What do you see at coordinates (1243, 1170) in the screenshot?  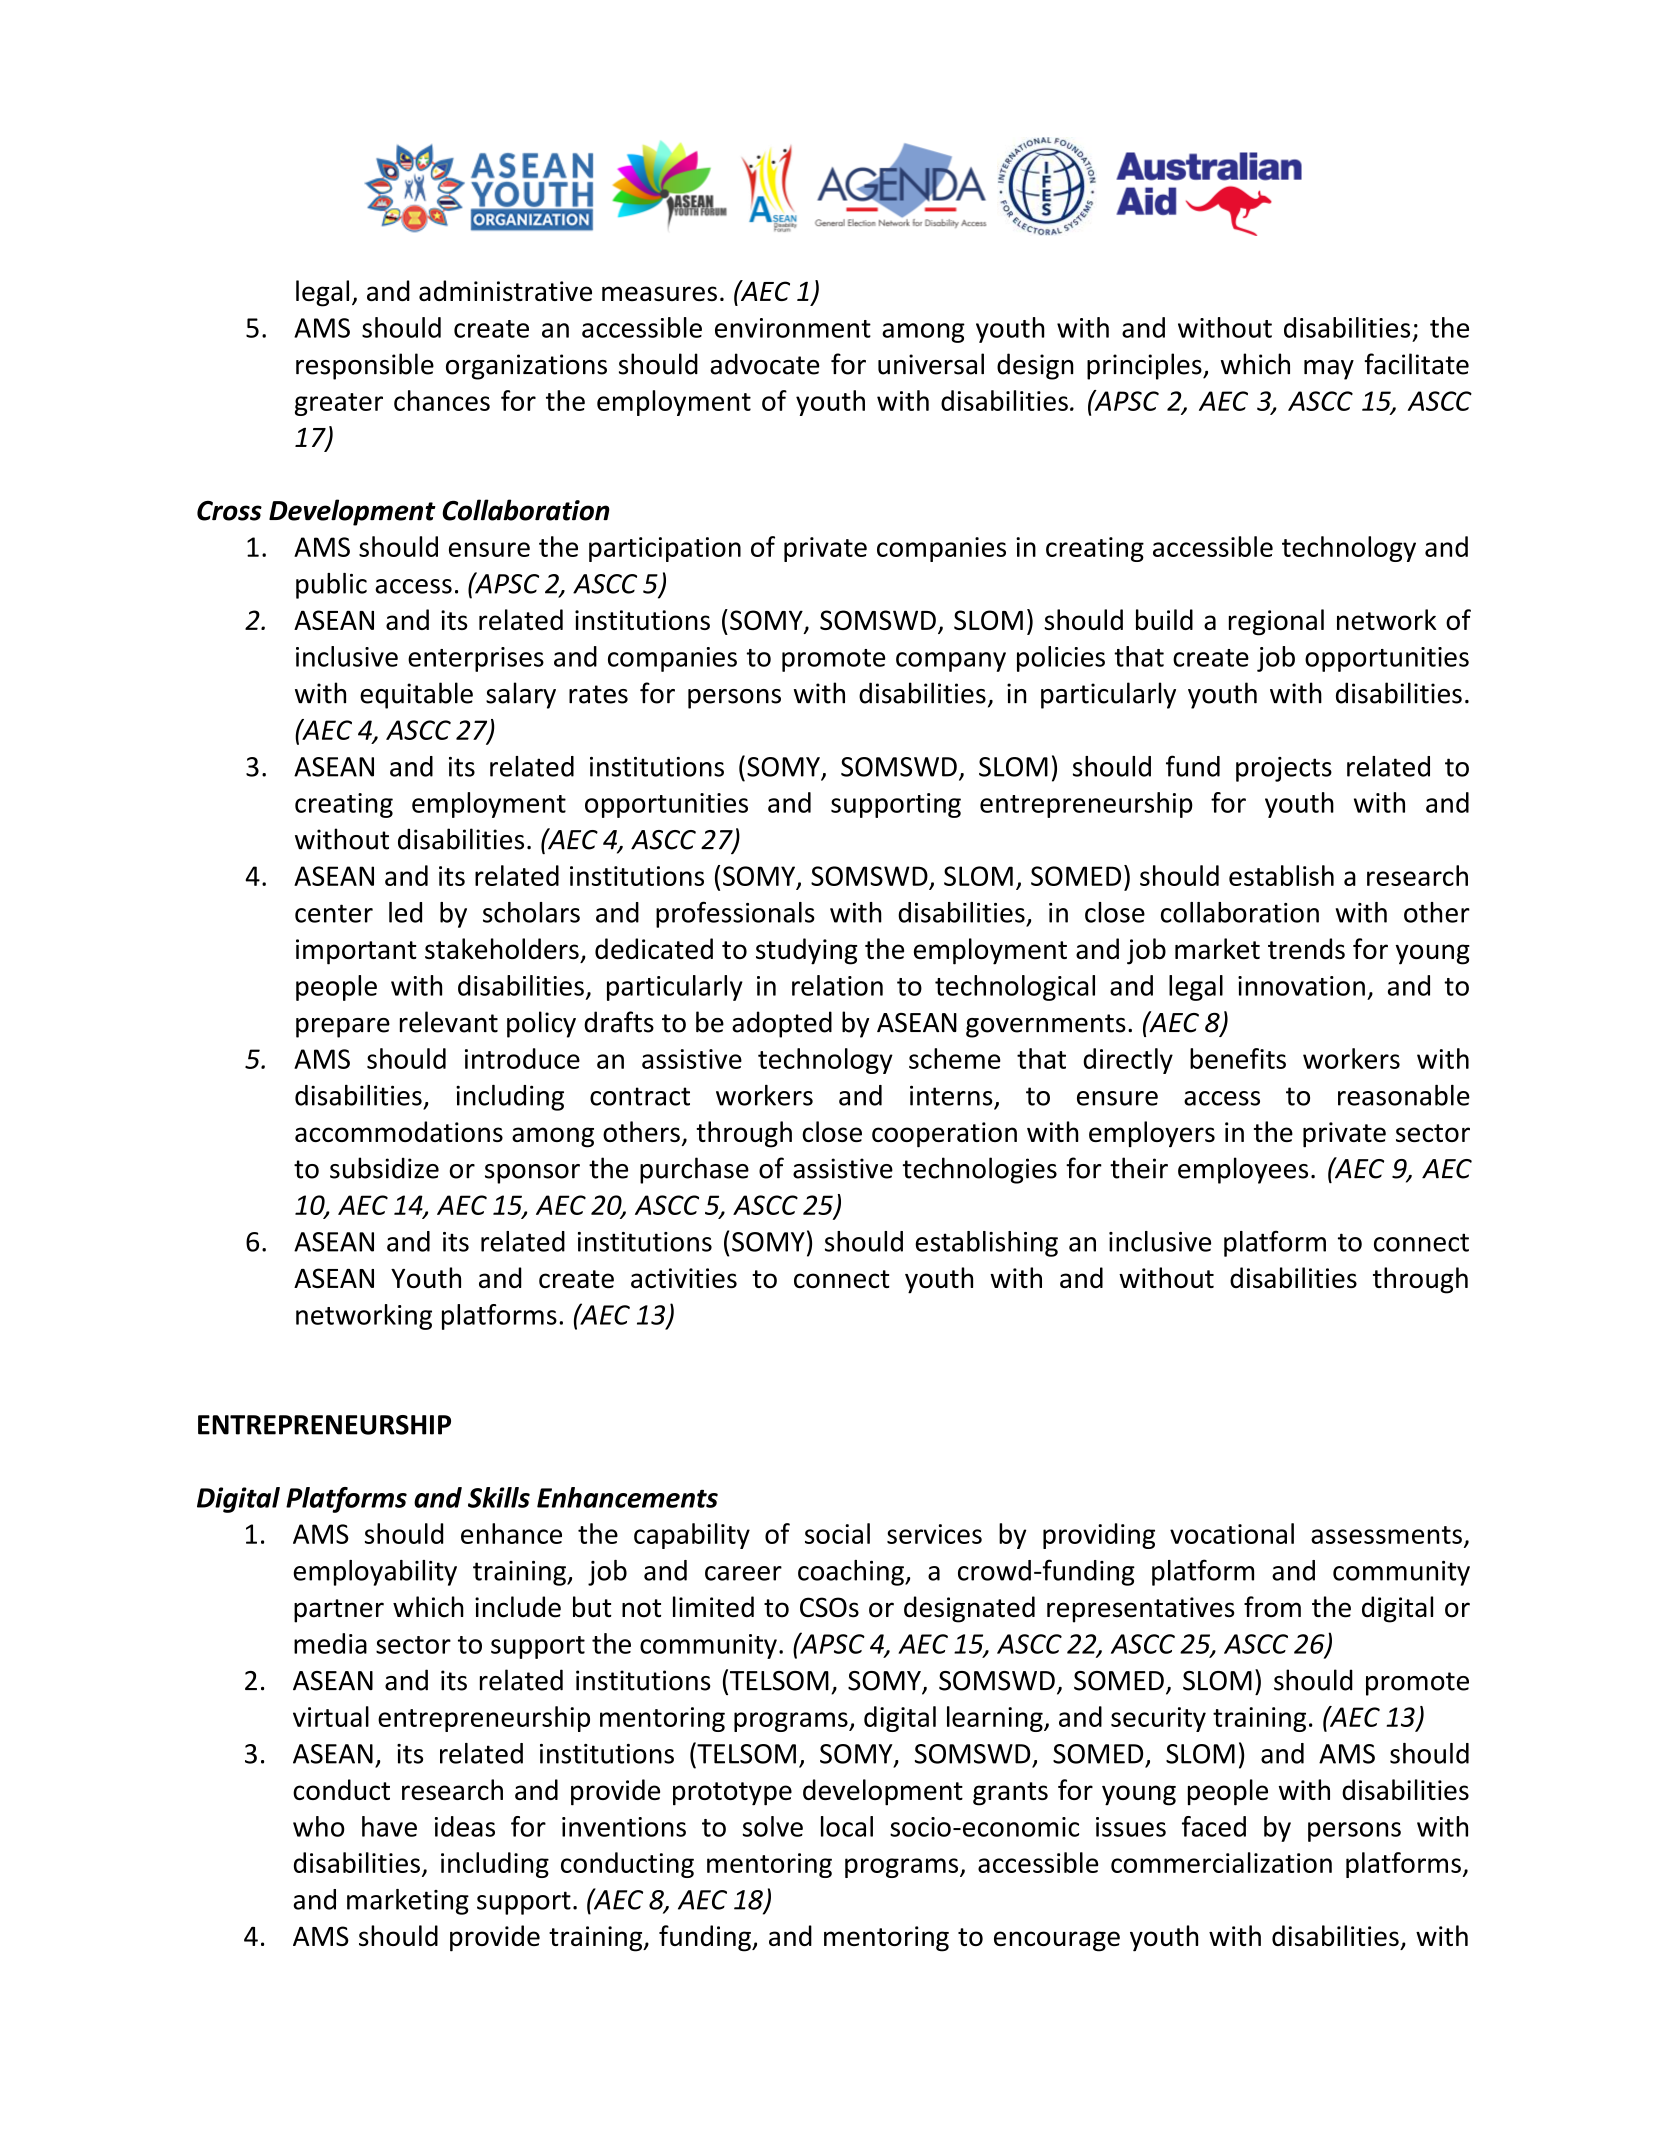 I see `employees` at bounding box center [1243, 1170].
